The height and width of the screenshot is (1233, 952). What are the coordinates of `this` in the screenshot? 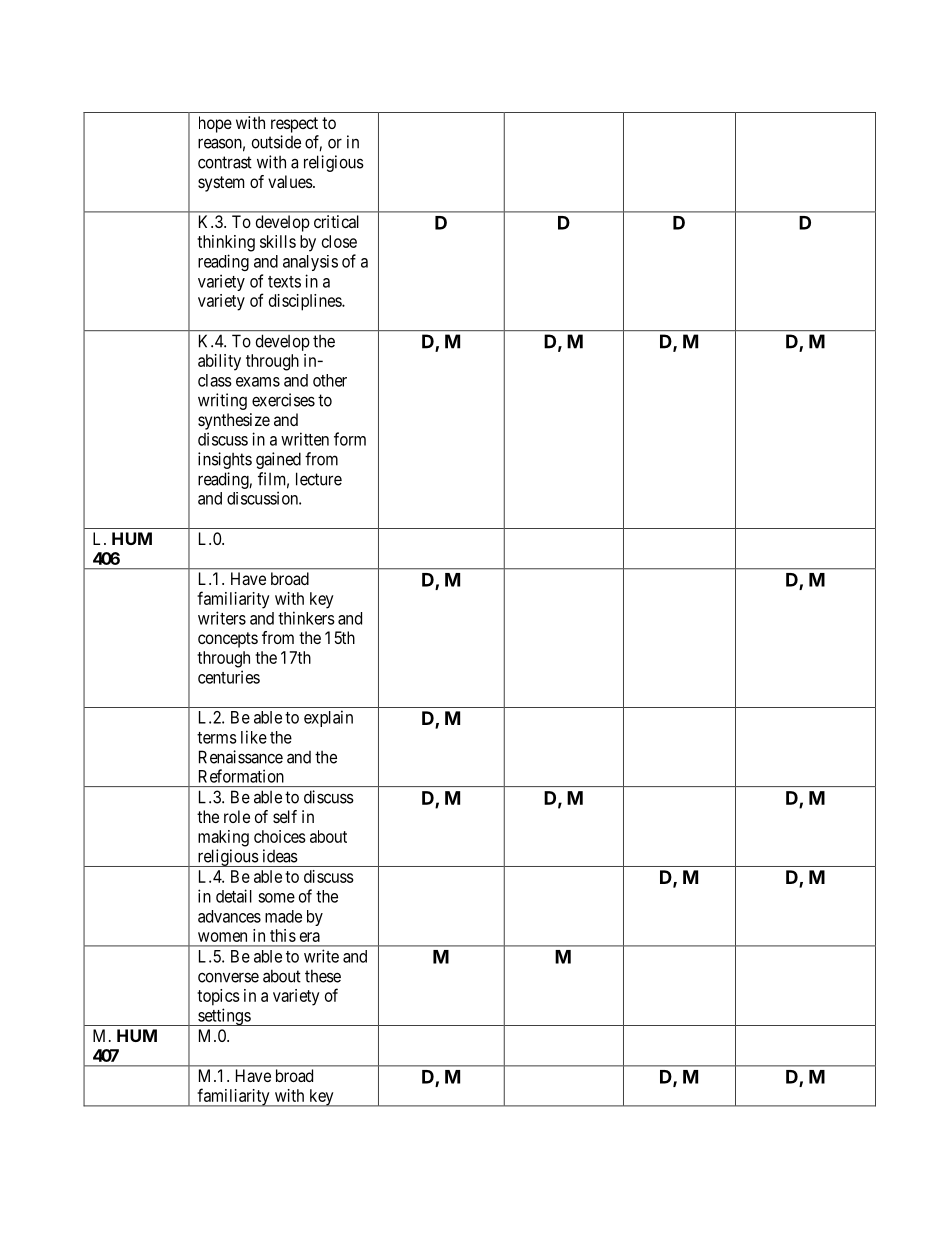 It's located at (283, 935).
